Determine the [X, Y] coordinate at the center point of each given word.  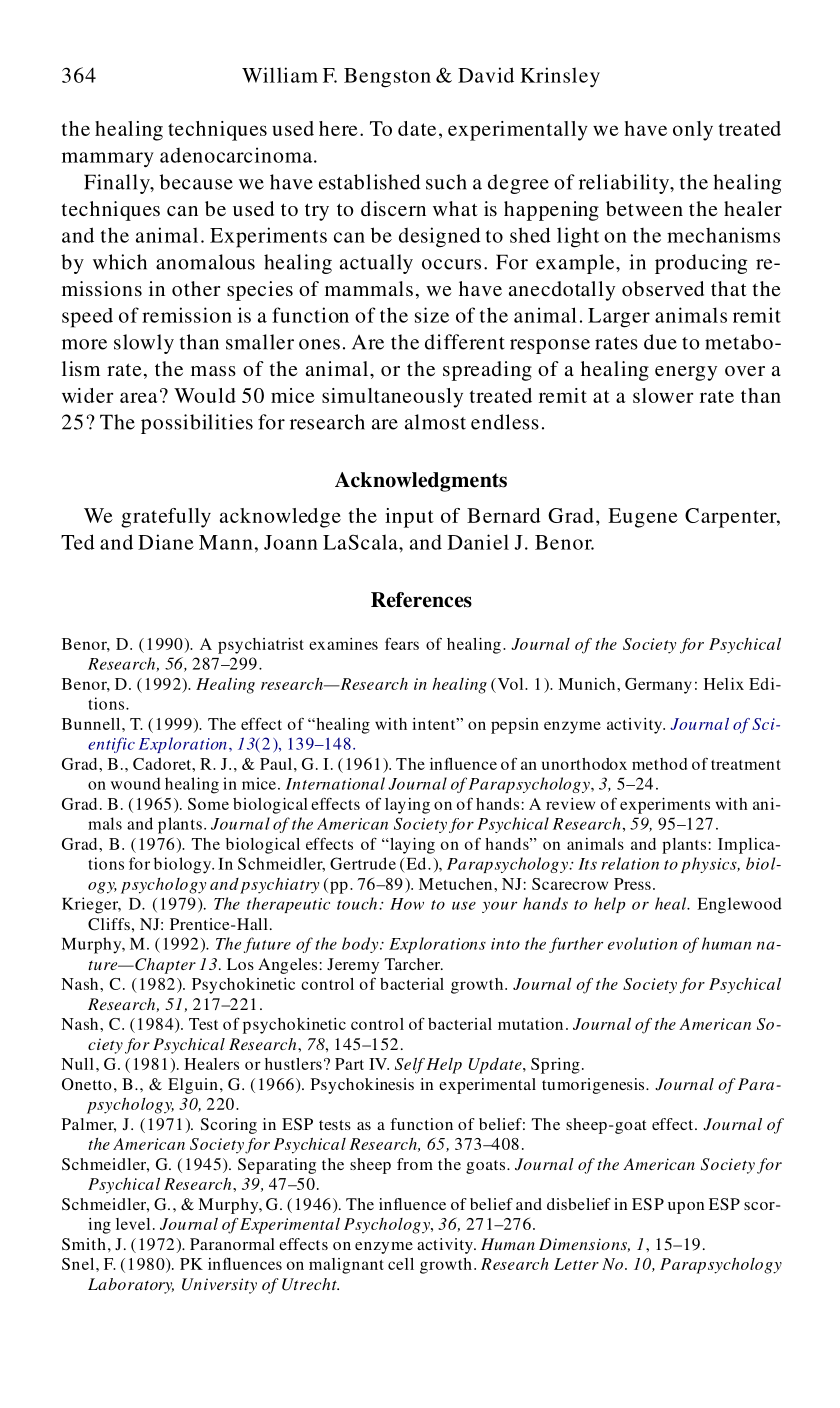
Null [77, 1064]
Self [410, 1066]
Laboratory [131, 1286]
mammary [108, 160]
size [432, 315]
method [659, 764]
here [338, 128]
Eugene [643, 518]
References [421, 600]
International [335, 783]
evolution [642, 943]
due [660, 342]
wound [136, 783]
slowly [144, 344]
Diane [166, 542]
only [693, 131]
